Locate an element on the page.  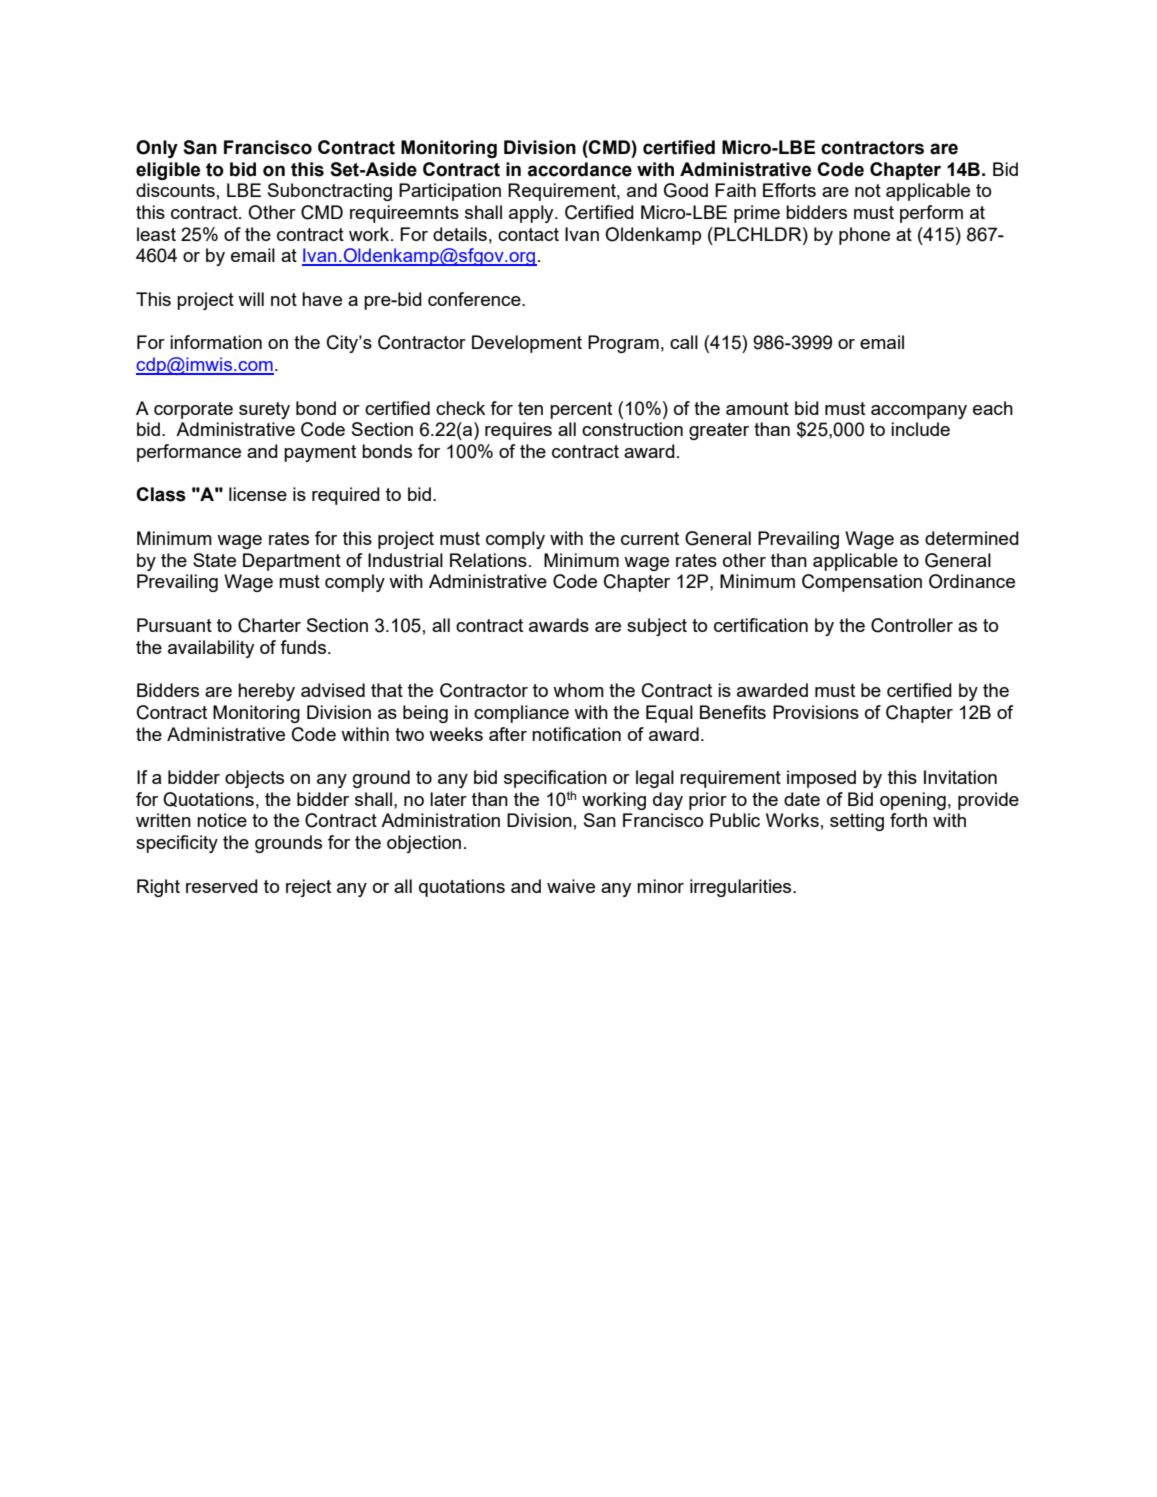
current is located at coordinates (650, 538).
